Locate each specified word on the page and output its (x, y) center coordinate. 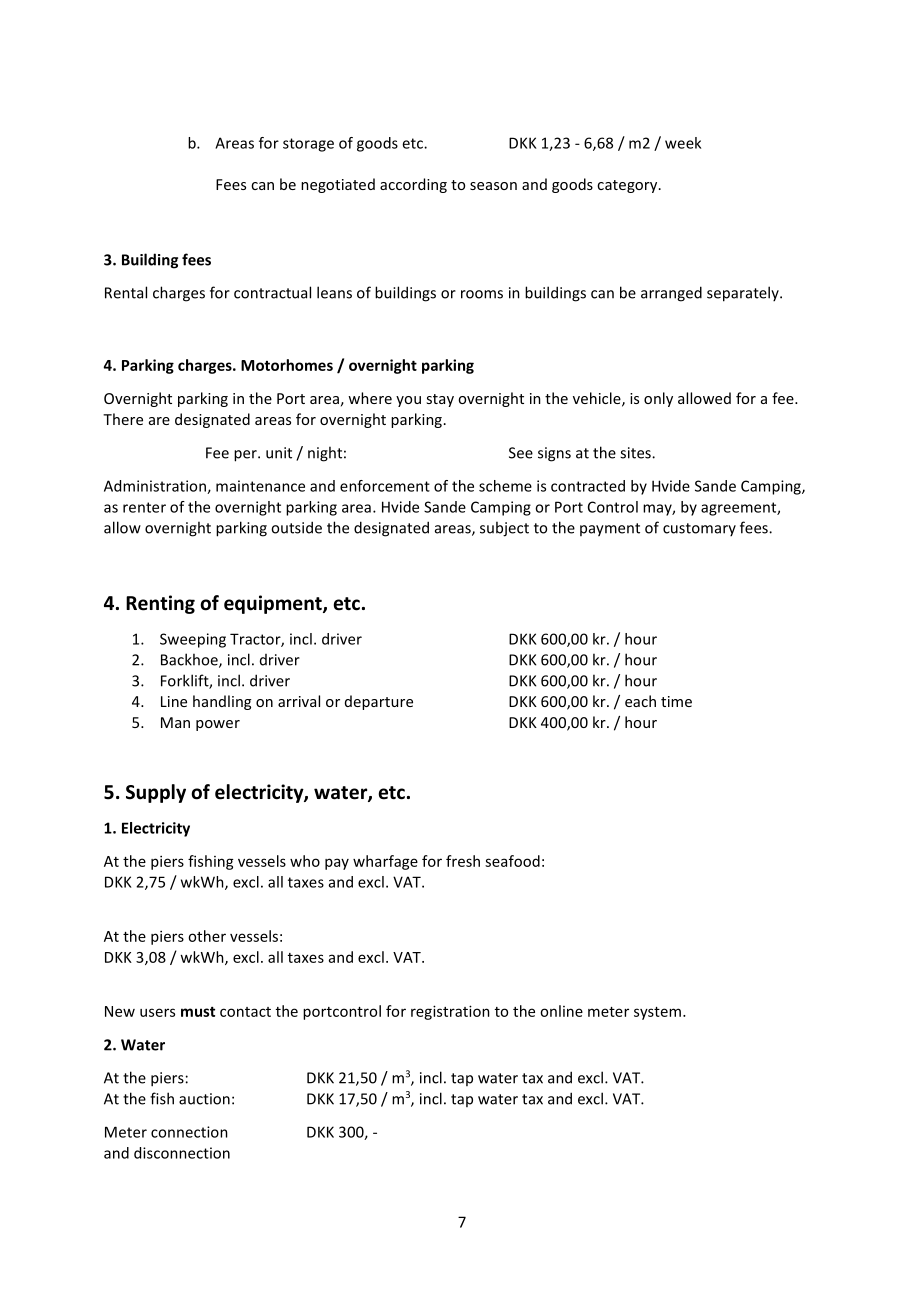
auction (204, 1099)
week (683, 143)
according (413, 185)
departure (379, 702)
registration (450, 1012)
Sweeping (193, 640)
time (676, 701)
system (657, 1013)
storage (308, 145)
